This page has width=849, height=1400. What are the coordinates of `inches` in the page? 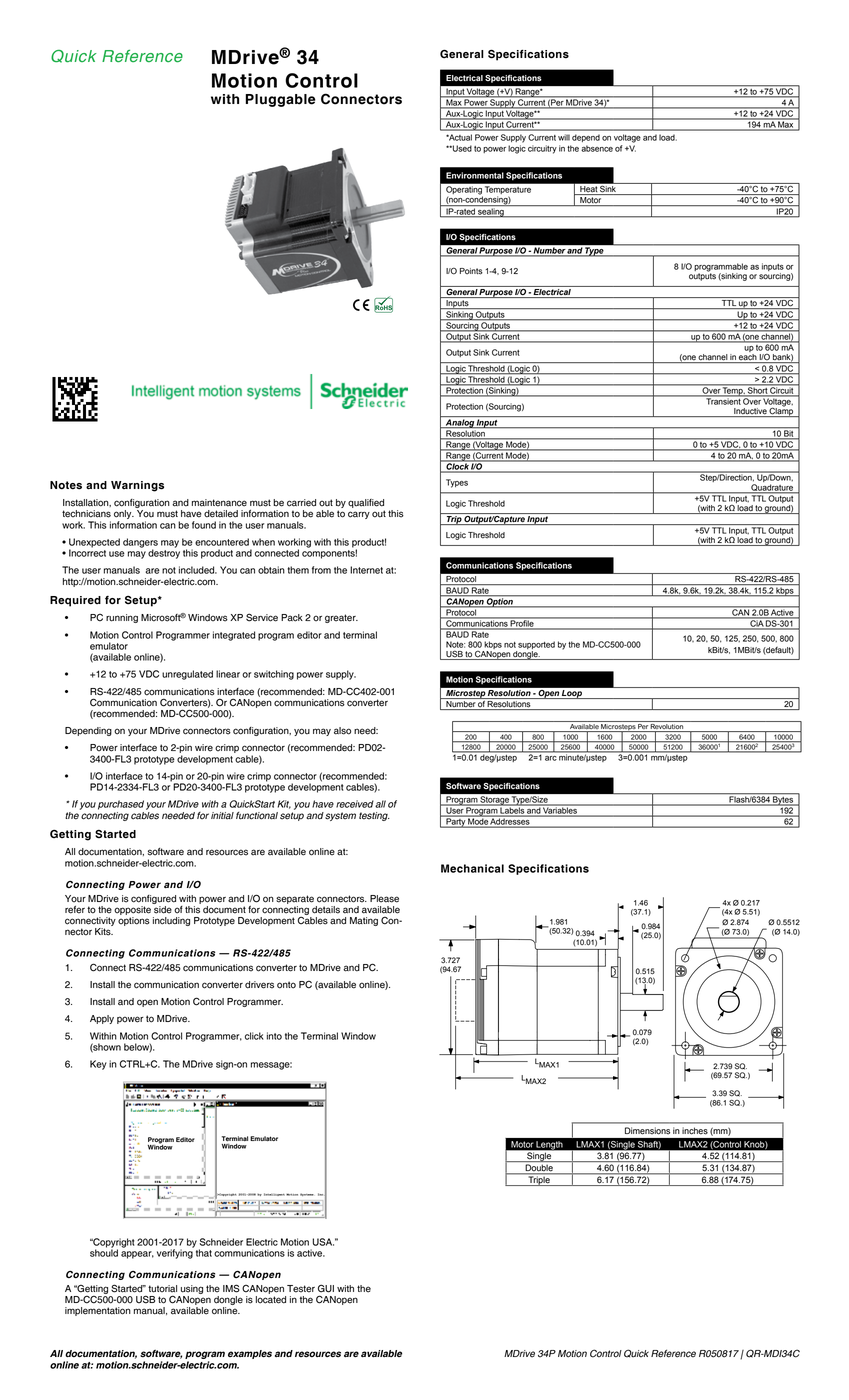 It's located at (695, 1131).
